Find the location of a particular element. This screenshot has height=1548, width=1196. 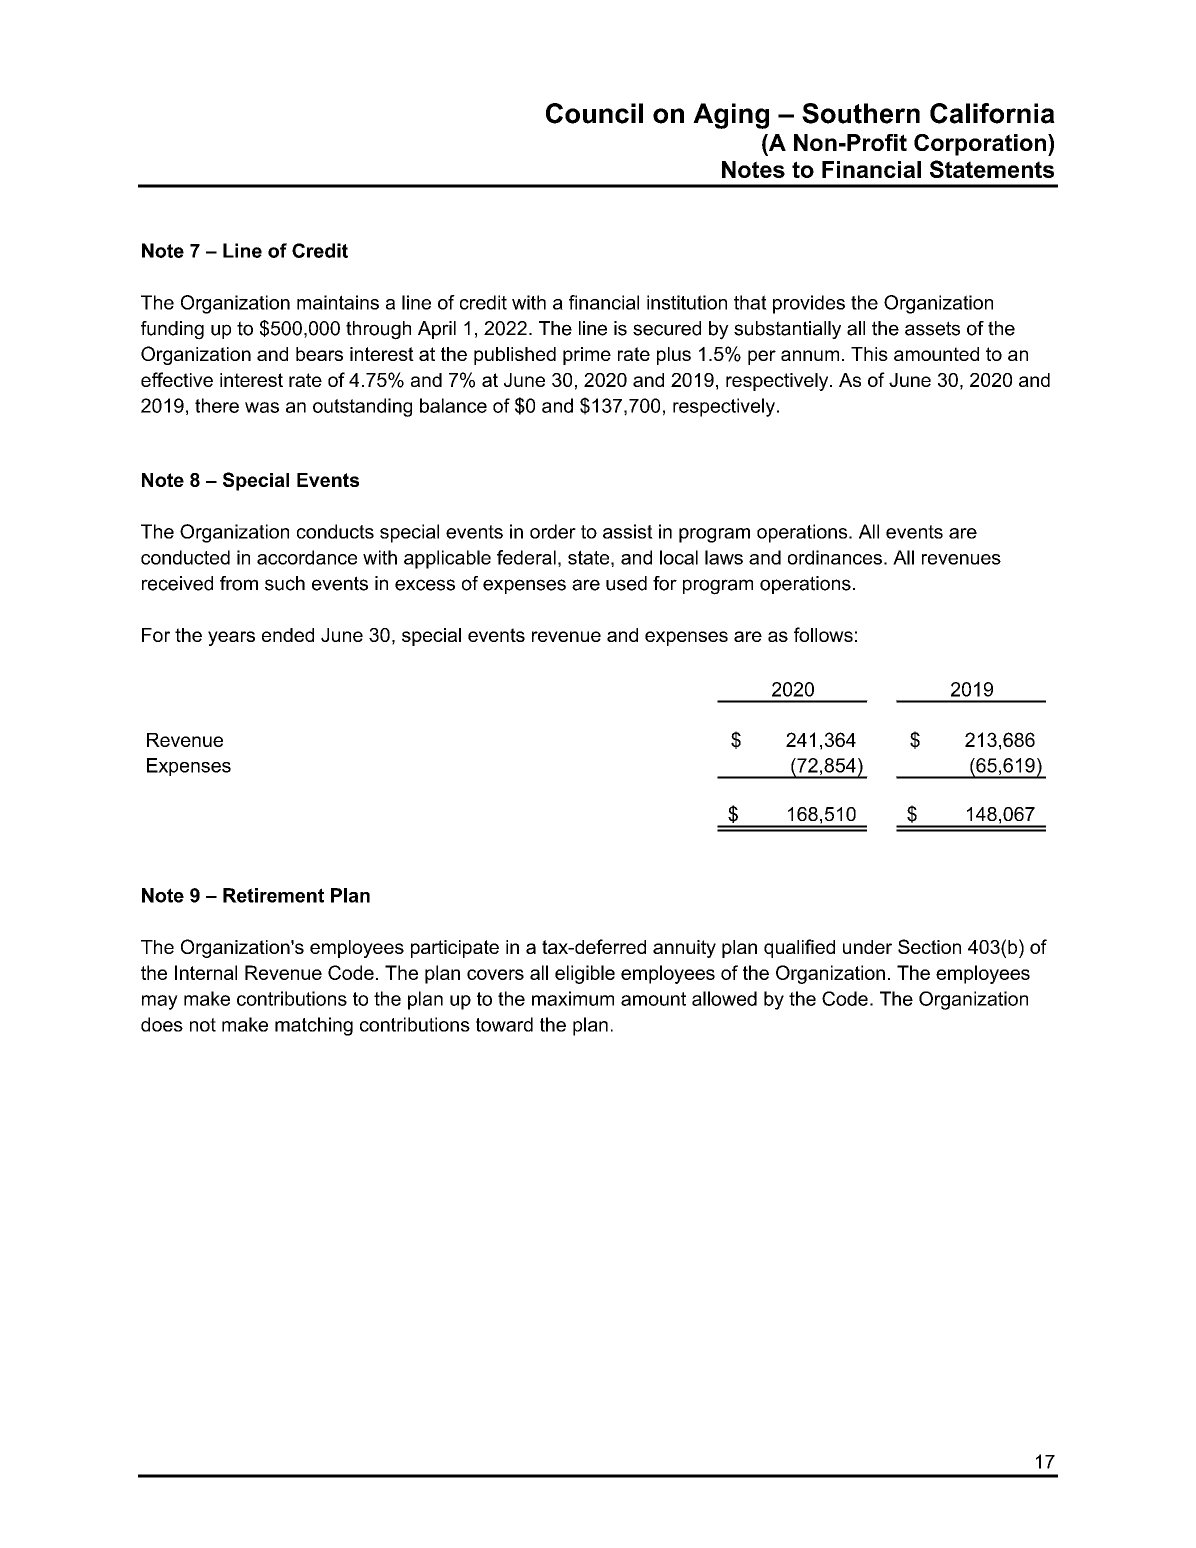

Internal is located at coordinates (206, 972).
